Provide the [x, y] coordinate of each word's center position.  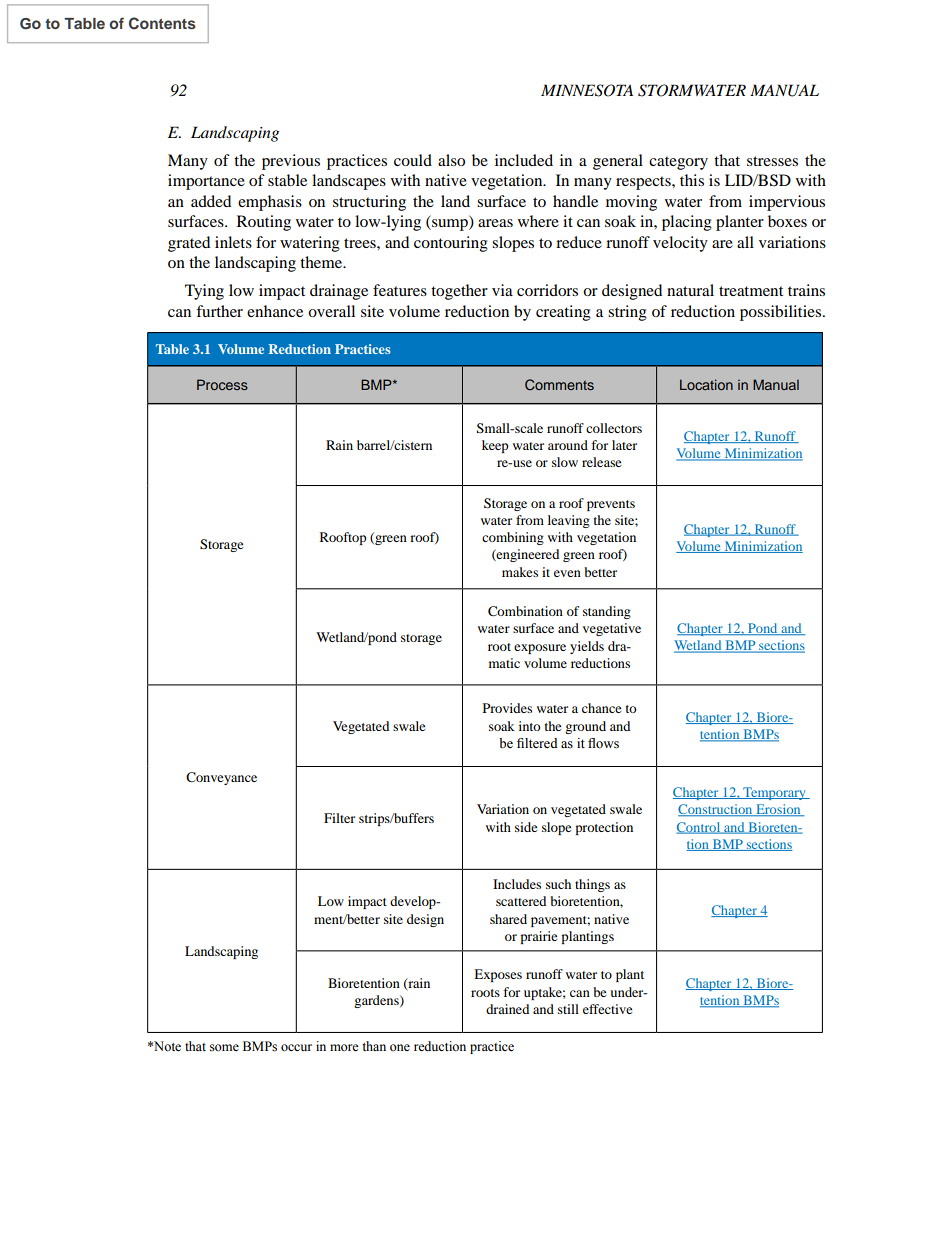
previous [291, 162]
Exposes [498, 975]
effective [607, 1009]
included [524, 160]
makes [520, 572]
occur [296, 1048]
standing [607, 612]
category [678, 163]
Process [222, 384]
